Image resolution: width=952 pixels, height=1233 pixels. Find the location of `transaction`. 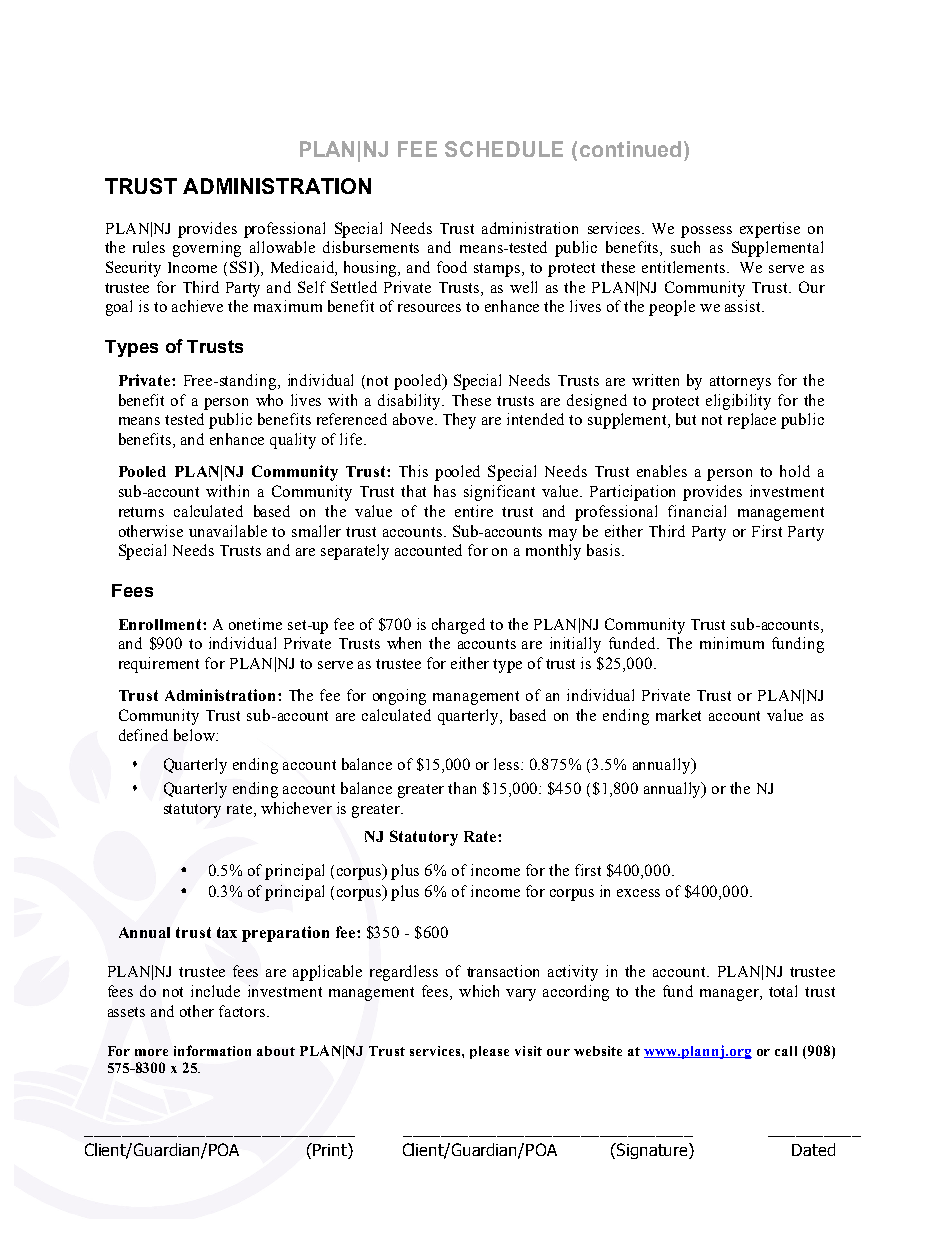

transaction is located at coordinates (503, 971).
